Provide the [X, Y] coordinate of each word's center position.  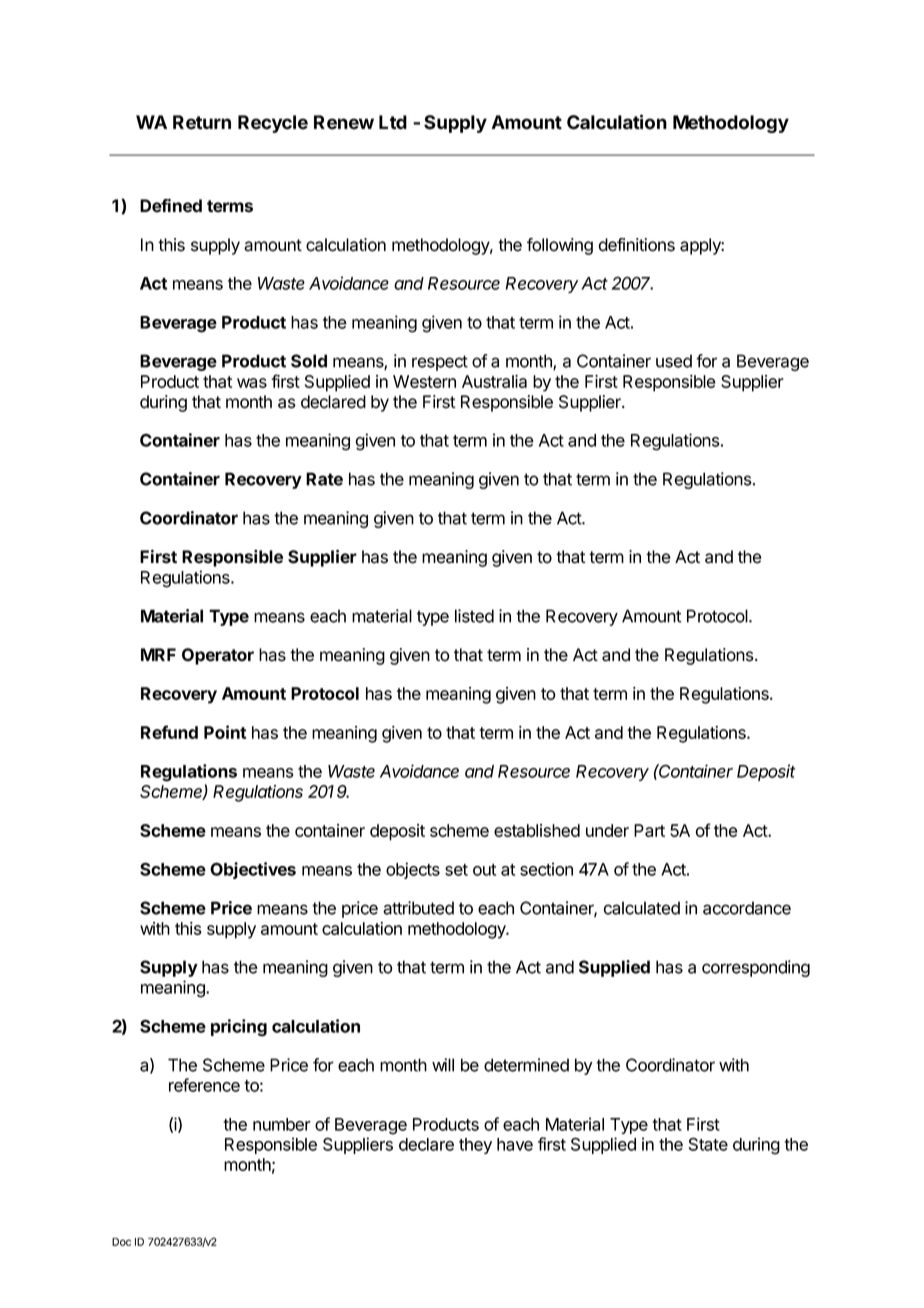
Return [202, 122]
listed [474, 616]
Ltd [393, 122]
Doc [121, 1242]
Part [649, 830]
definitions [636, 245]
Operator [218, 656]
